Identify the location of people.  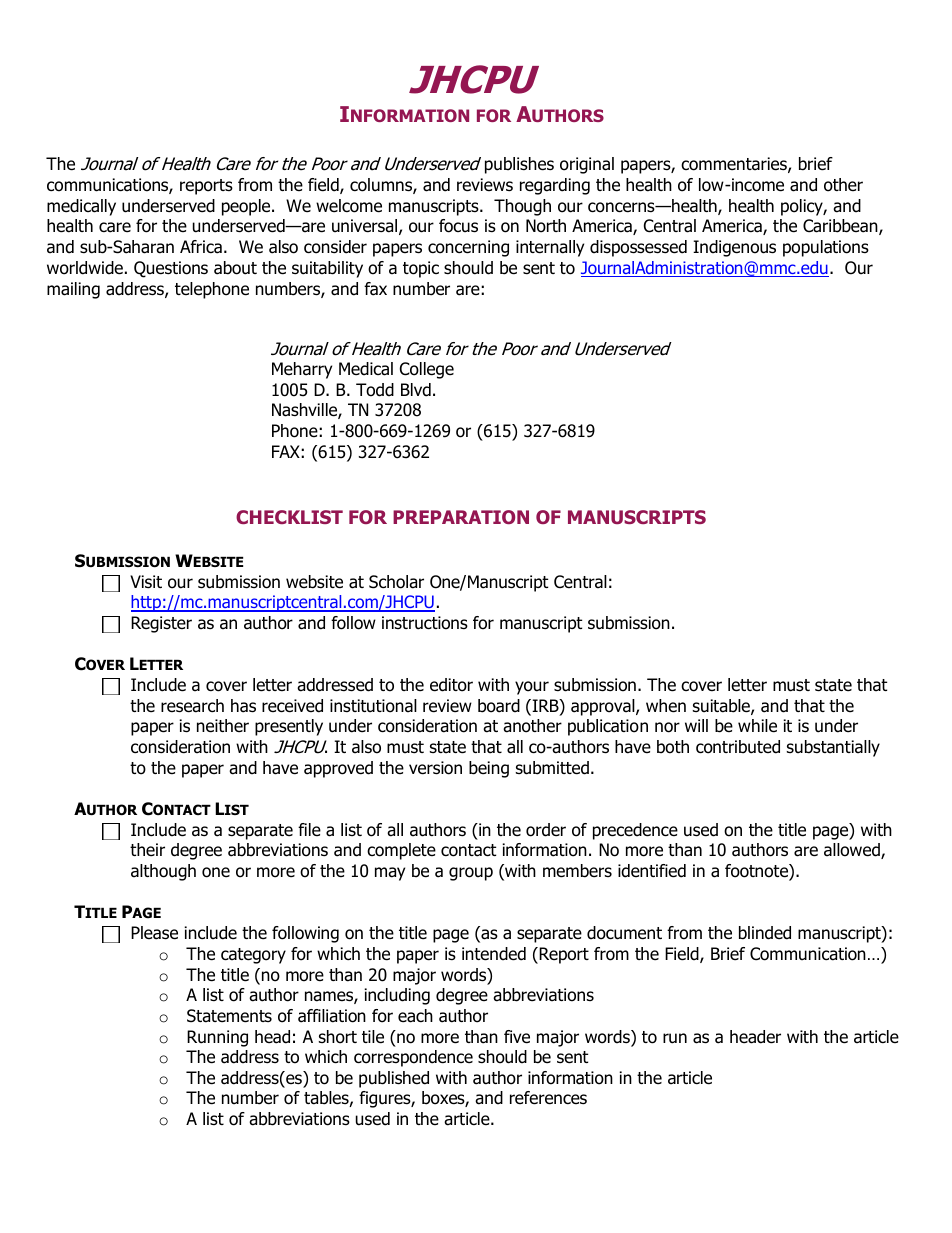
(247, 207).
